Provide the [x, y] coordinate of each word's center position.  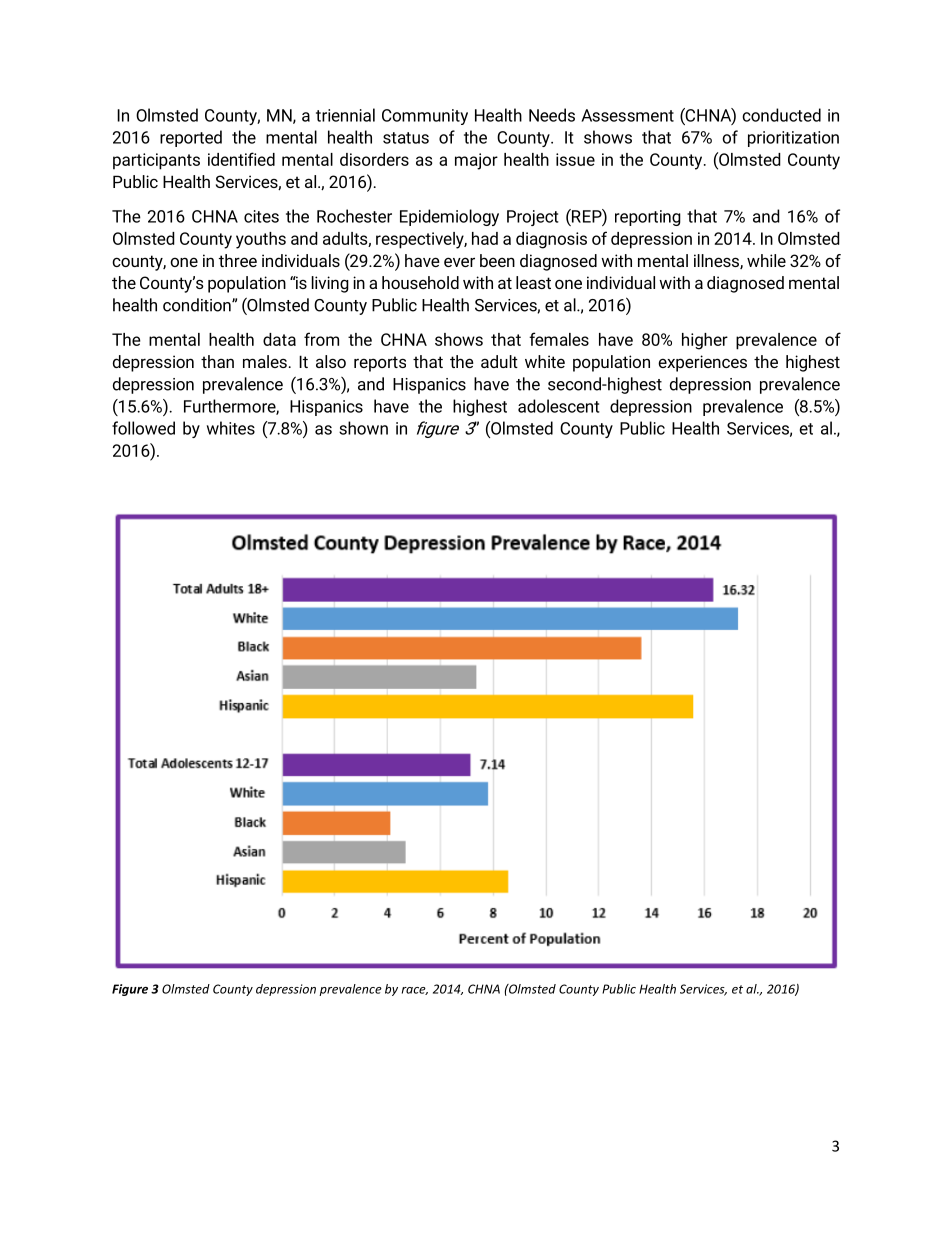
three [238, 260]
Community [425, 117]
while [766, 260]
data [279, 339]
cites [261, 216]
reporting [648, 218]
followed [143, 428]
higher [705, 341]
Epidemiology [449, 217]
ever [459, 262]
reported [191, 138]
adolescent [559, 406]
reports [380, 364]
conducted [781, 115]
